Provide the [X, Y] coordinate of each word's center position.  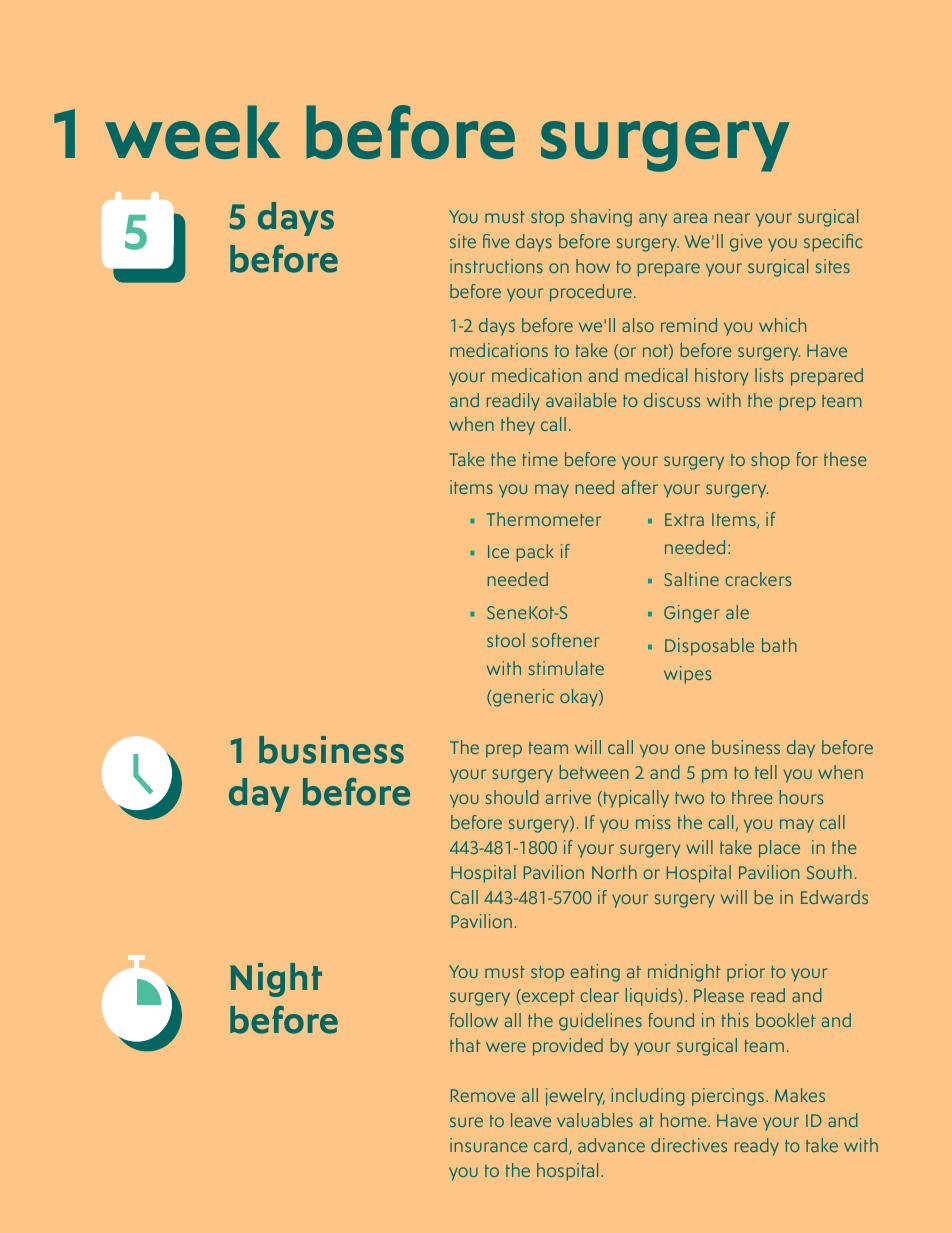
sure [466, 1122]
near [732, 218]
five [496, 241]
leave [531, 1120]
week [193, 132]
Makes [800, 1095]
